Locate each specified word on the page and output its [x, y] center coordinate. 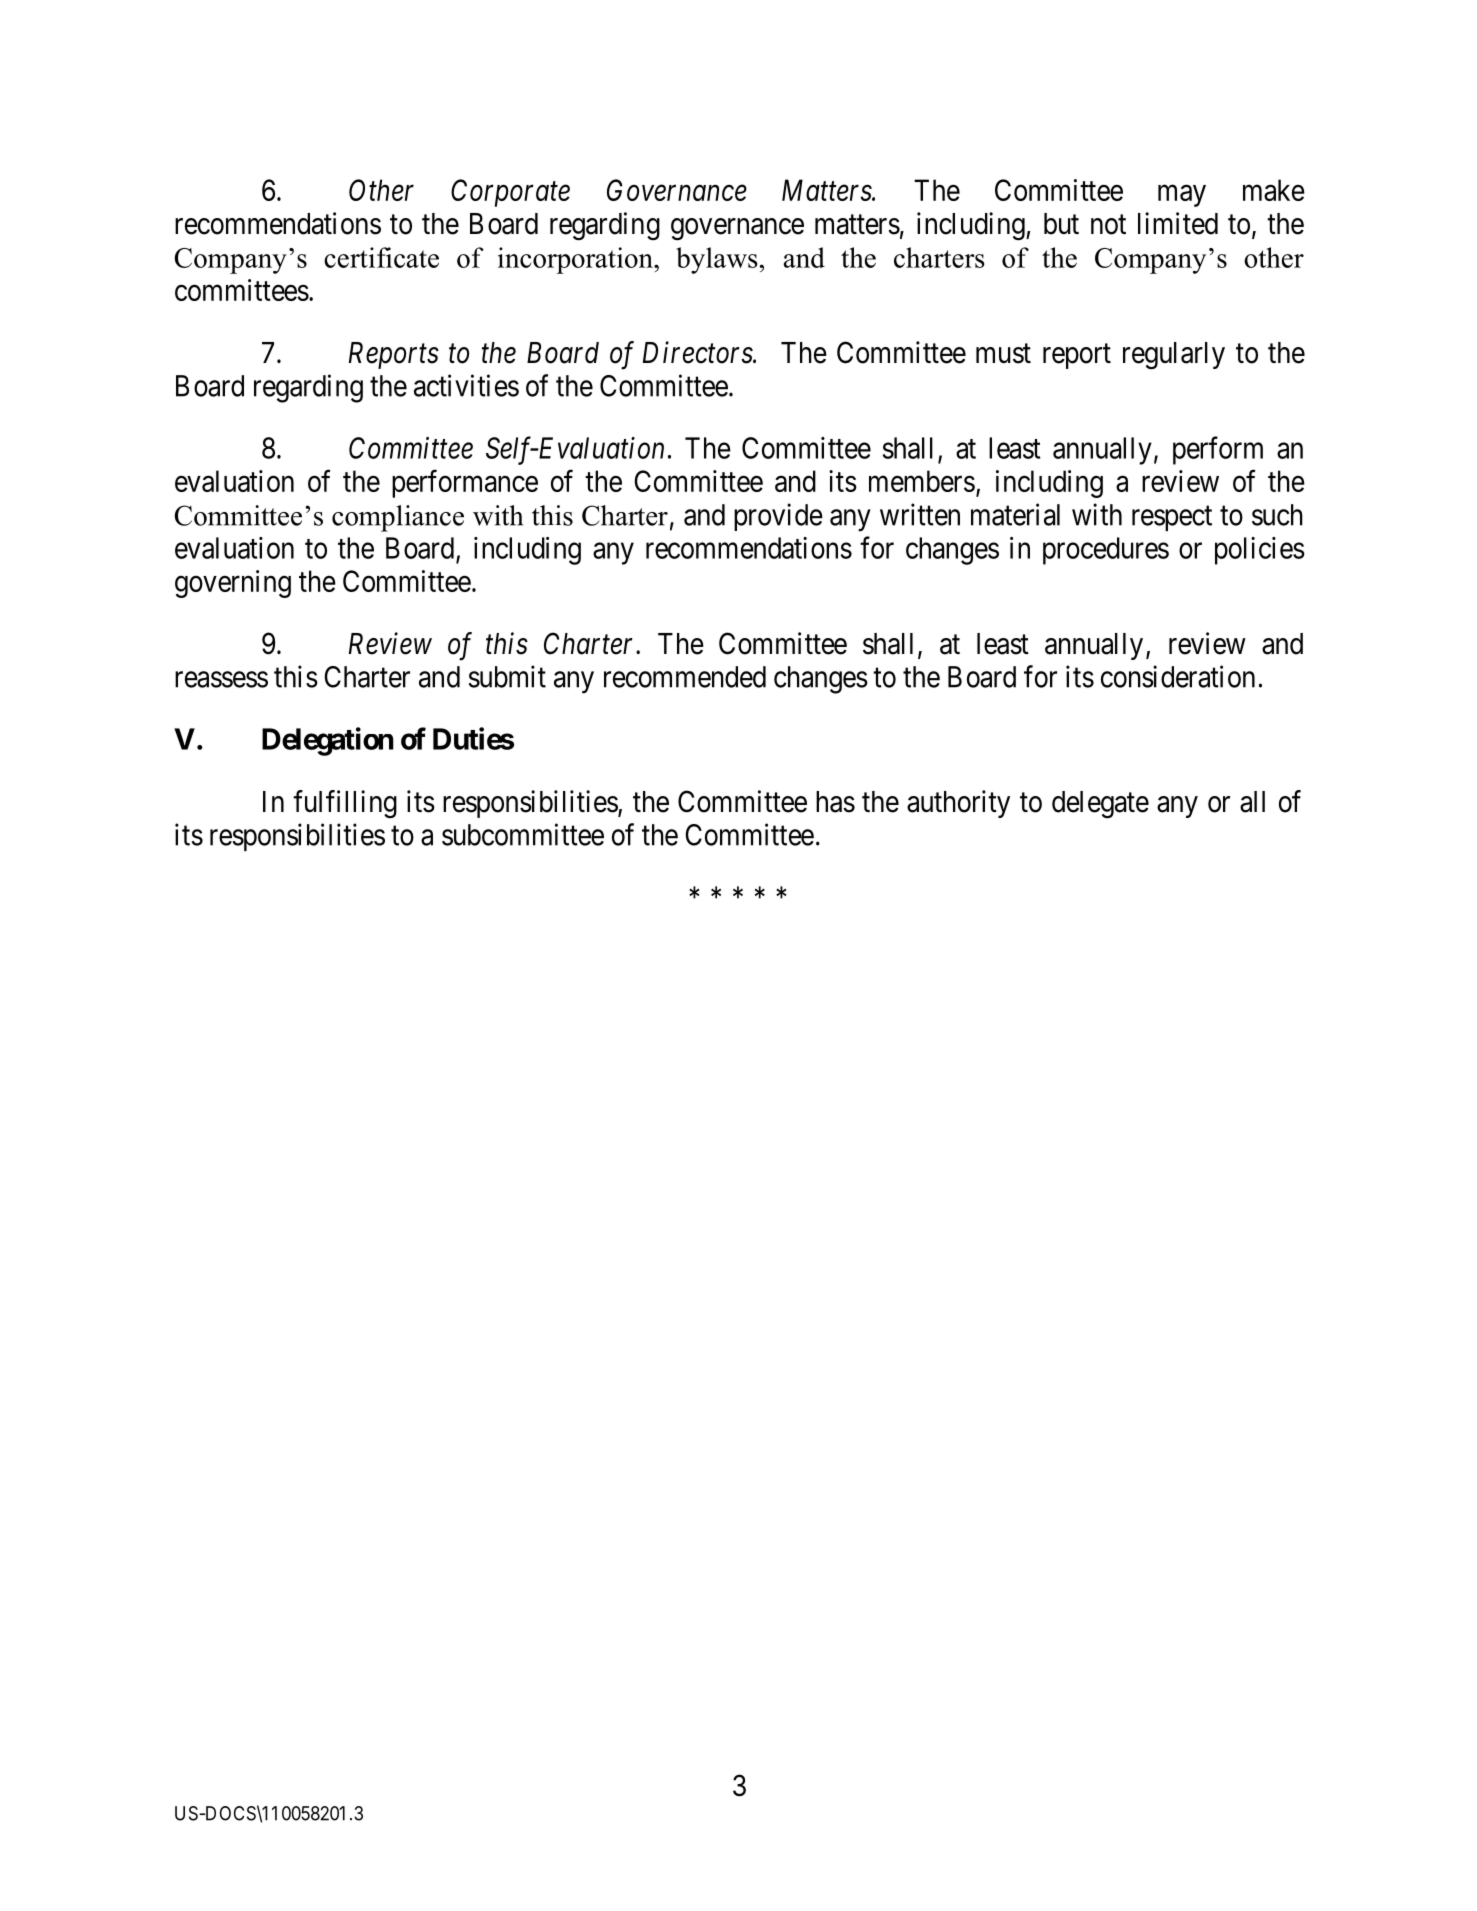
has [835, 802]
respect [1172, 518]
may [1182, 196]
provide [778, 517]
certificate [381, 257]
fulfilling [345, 804]
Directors [698, 353]
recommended [685, 677]
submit [507, 676]
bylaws [716, 260]
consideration [1178, 676]
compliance [398, 518]
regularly [1174, 356]
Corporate [510, 193]
